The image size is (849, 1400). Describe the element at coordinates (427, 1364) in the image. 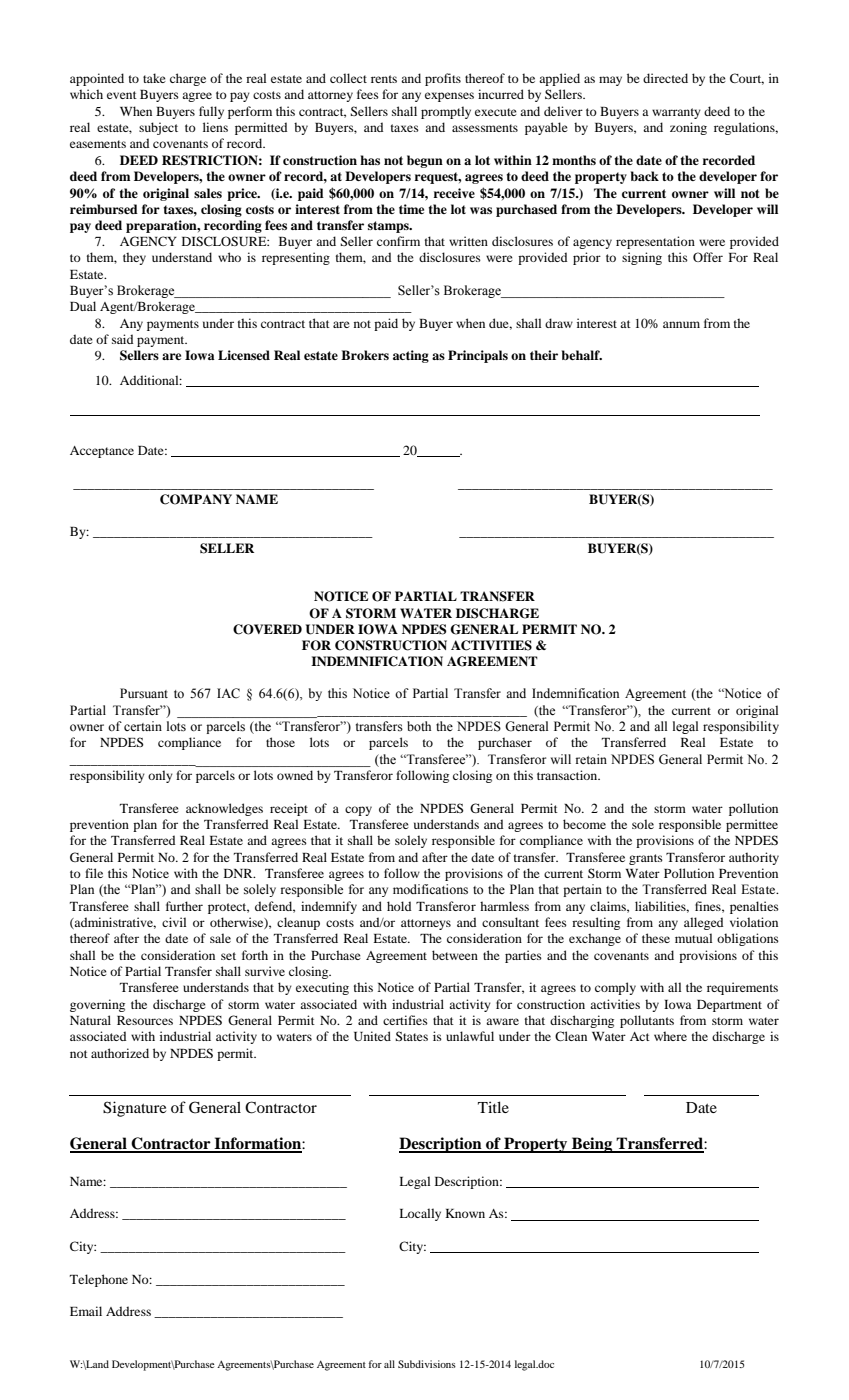

I see `Subdivisions` at that location.
